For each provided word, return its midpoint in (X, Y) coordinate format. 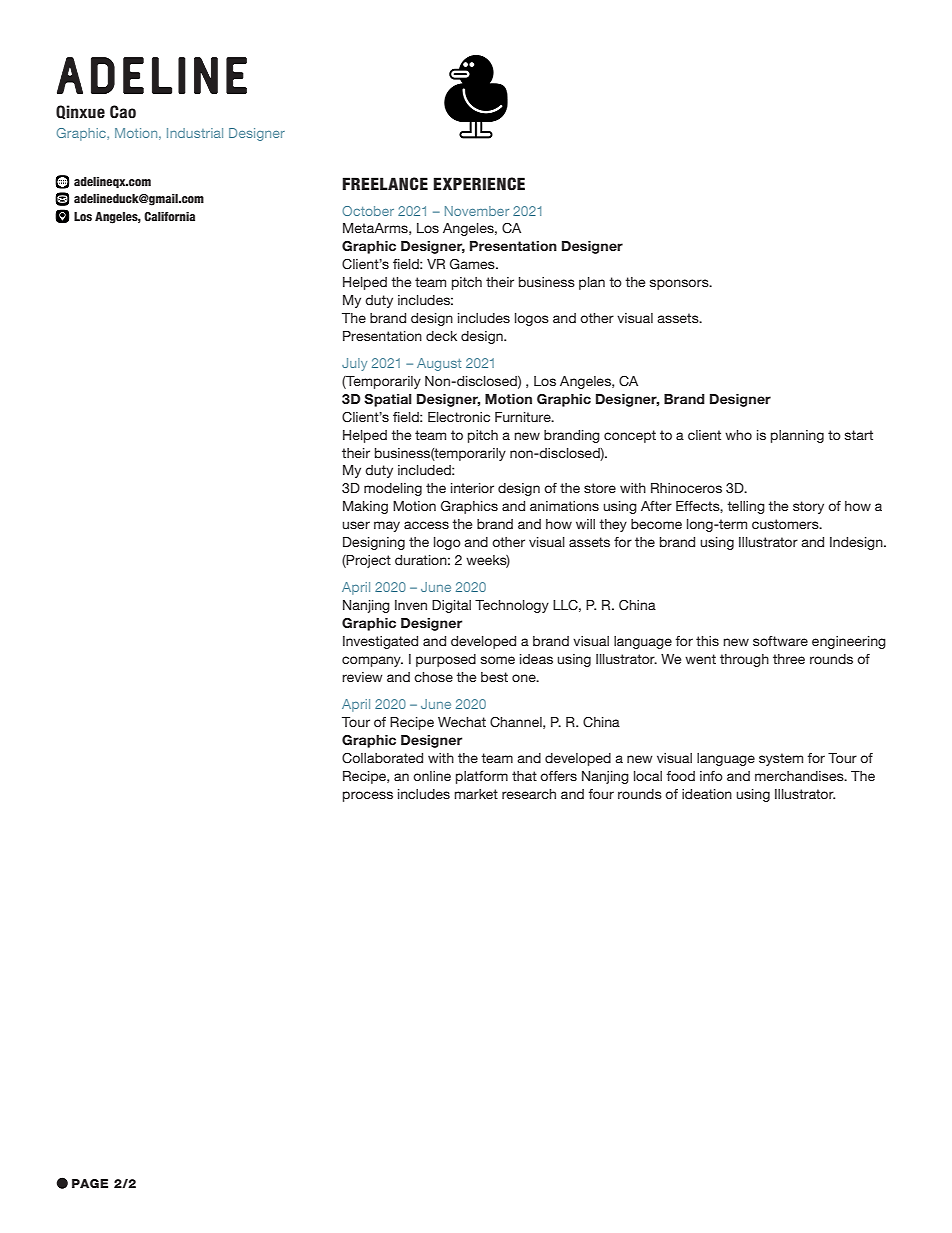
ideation (707, 794)
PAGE (90, 1183)
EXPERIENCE (479, 184)
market (476, 794)
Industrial (195, 133)
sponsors (680, 284)
